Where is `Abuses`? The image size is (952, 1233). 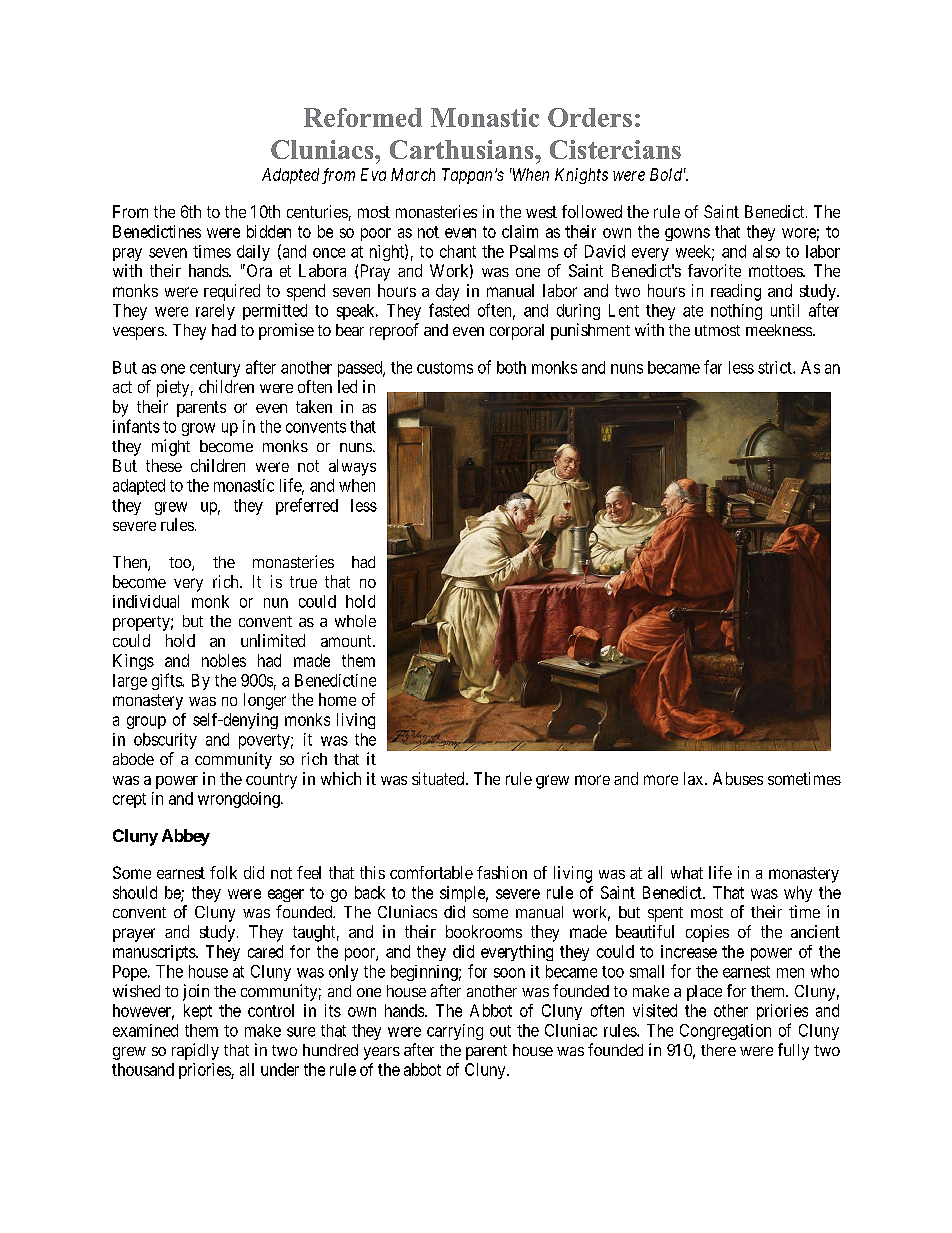
Abuses is located at coordinates (738, 778).
